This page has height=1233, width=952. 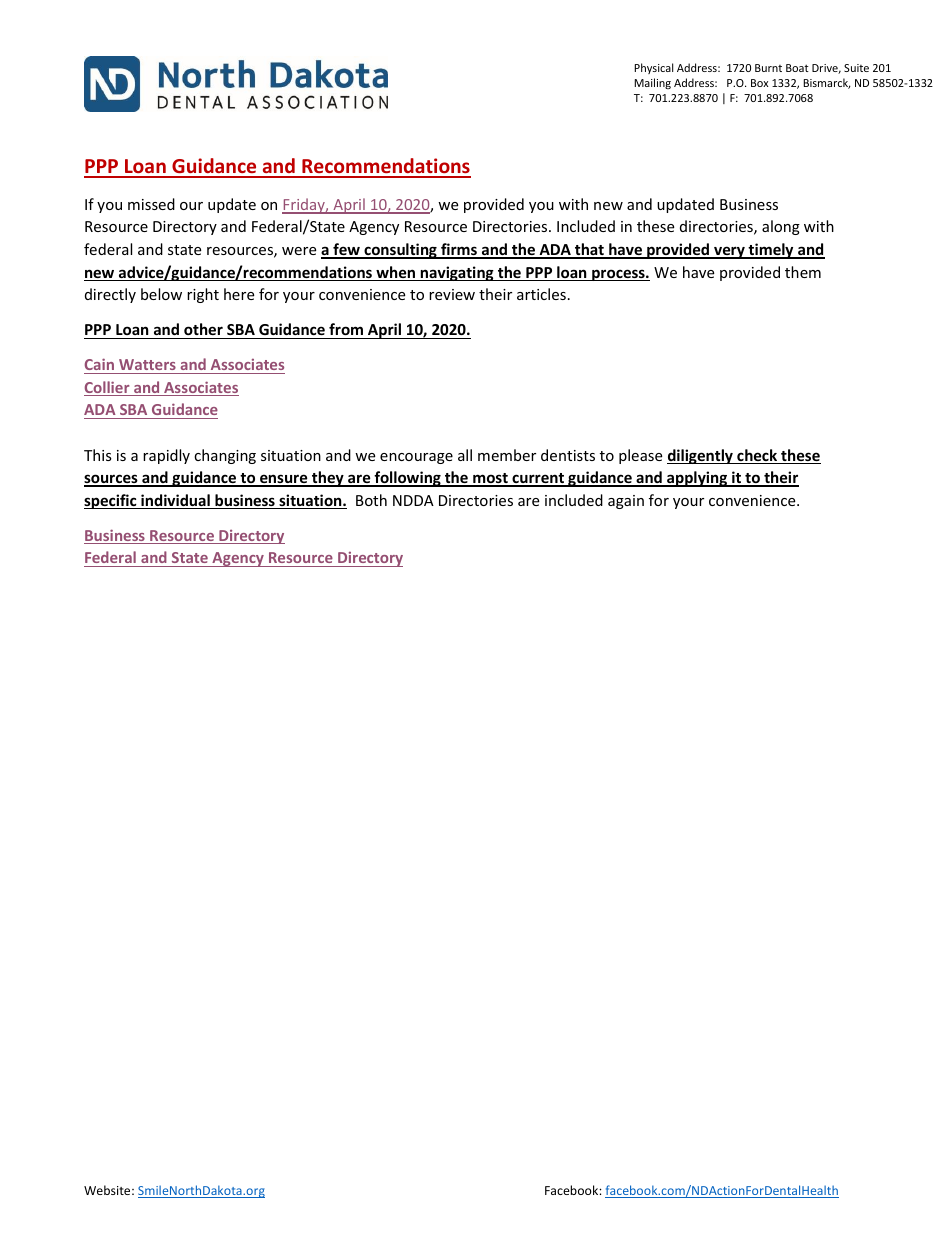 I want to click on review, so click(x=452, y=294).
